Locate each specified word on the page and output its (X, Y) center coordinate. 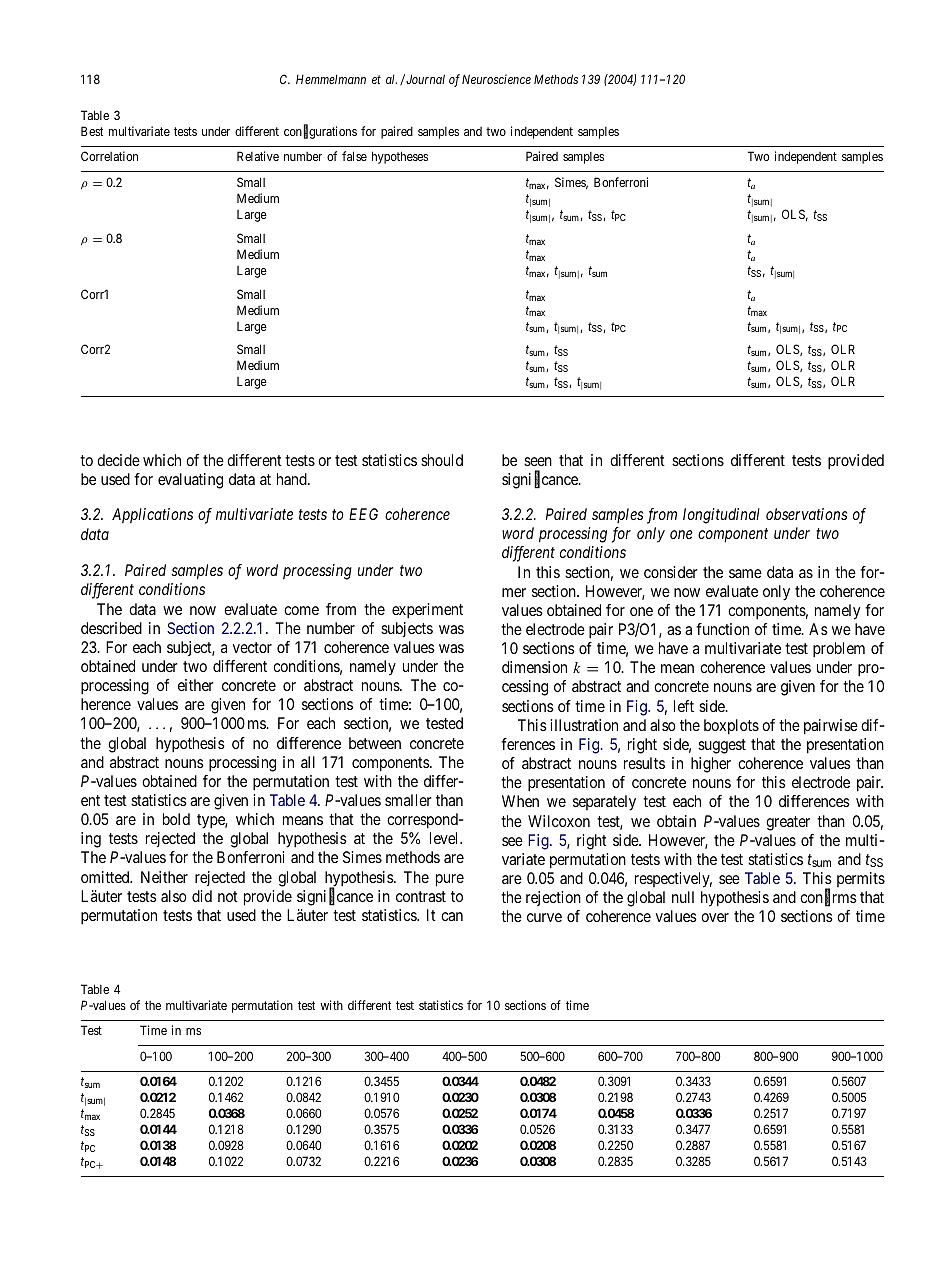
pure (450, 880)
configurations (320, 132)
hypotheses (400, 157)
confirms (828, 898)
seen (538, 461)
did (202, 896)
